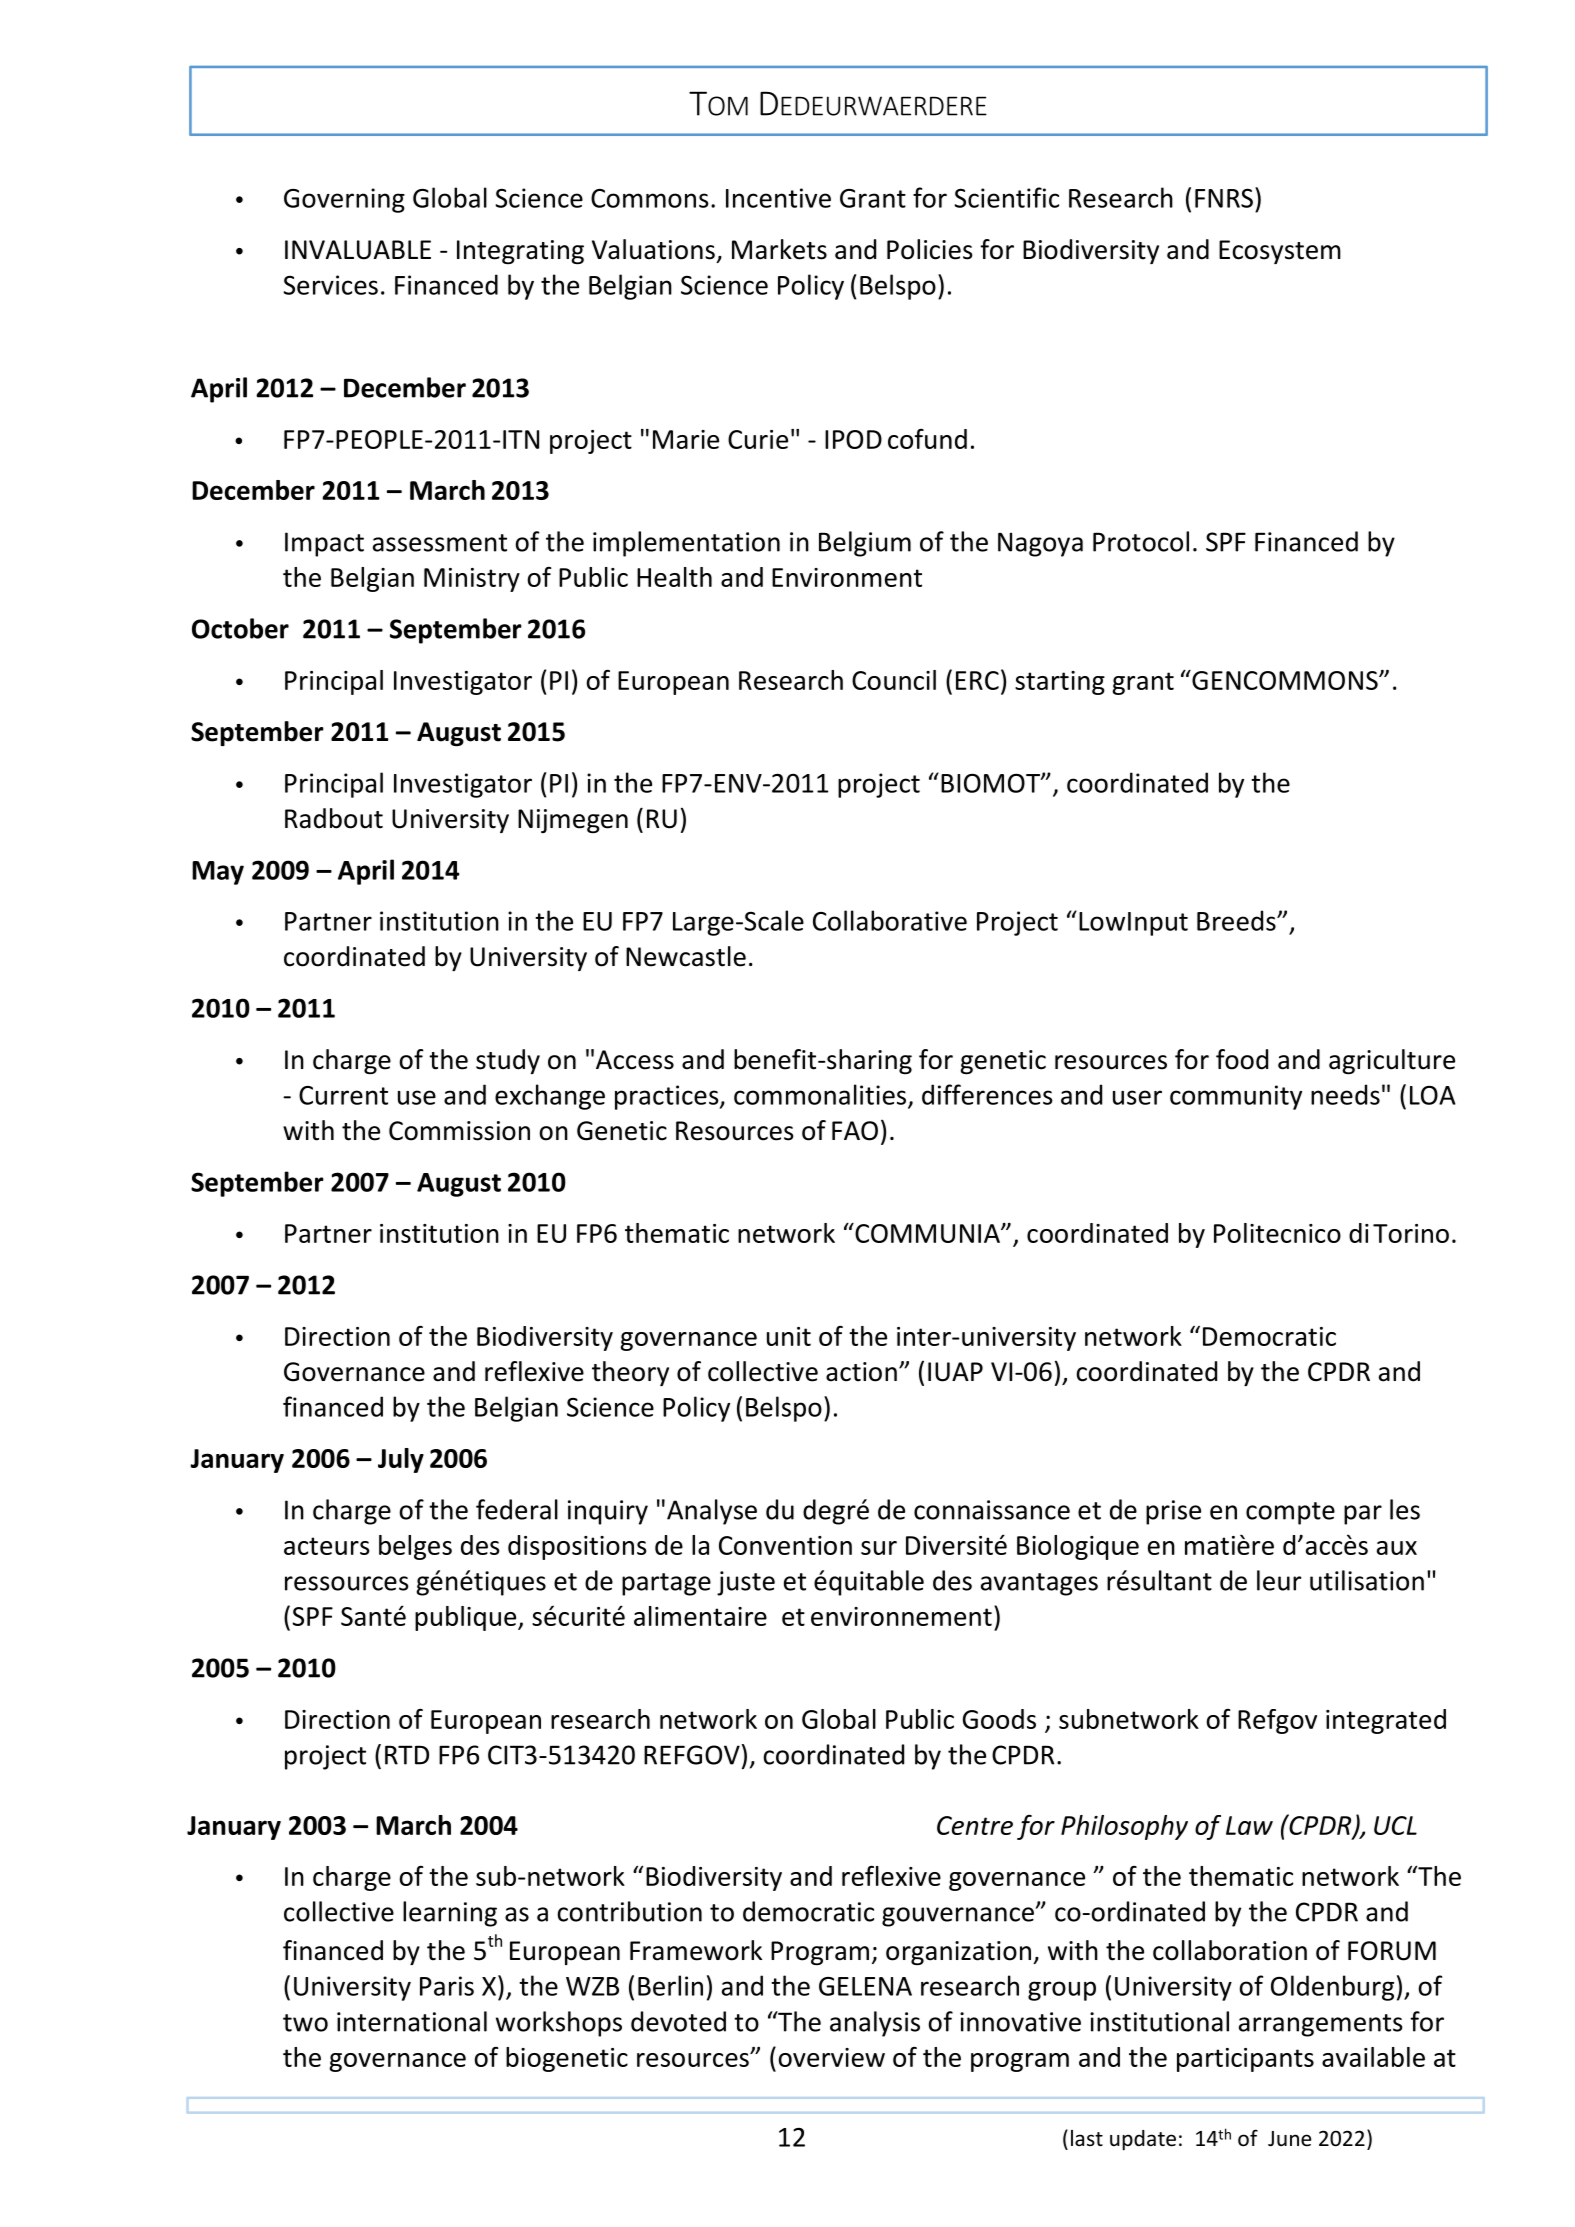 This screenshot has width=1575, height=2227. What do you see at coordinates (831, 2057) in the screenshot?
I see `overview` at bounding box center [831, 2057].
